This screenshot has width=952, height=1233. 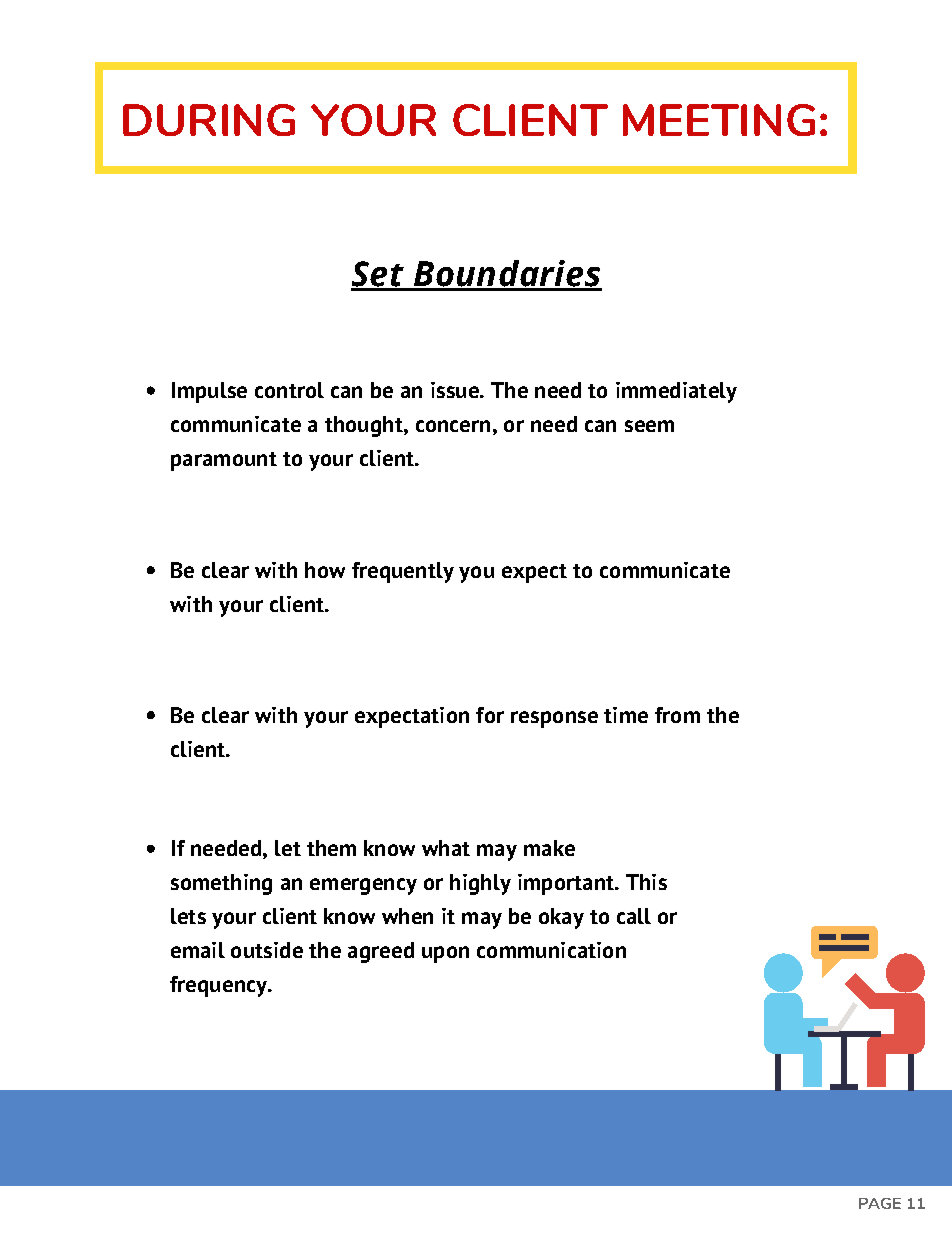 What do you see at coordinates (209, 120) in the screenshot?
I see `DURING` at bounding box center [209, 120].
